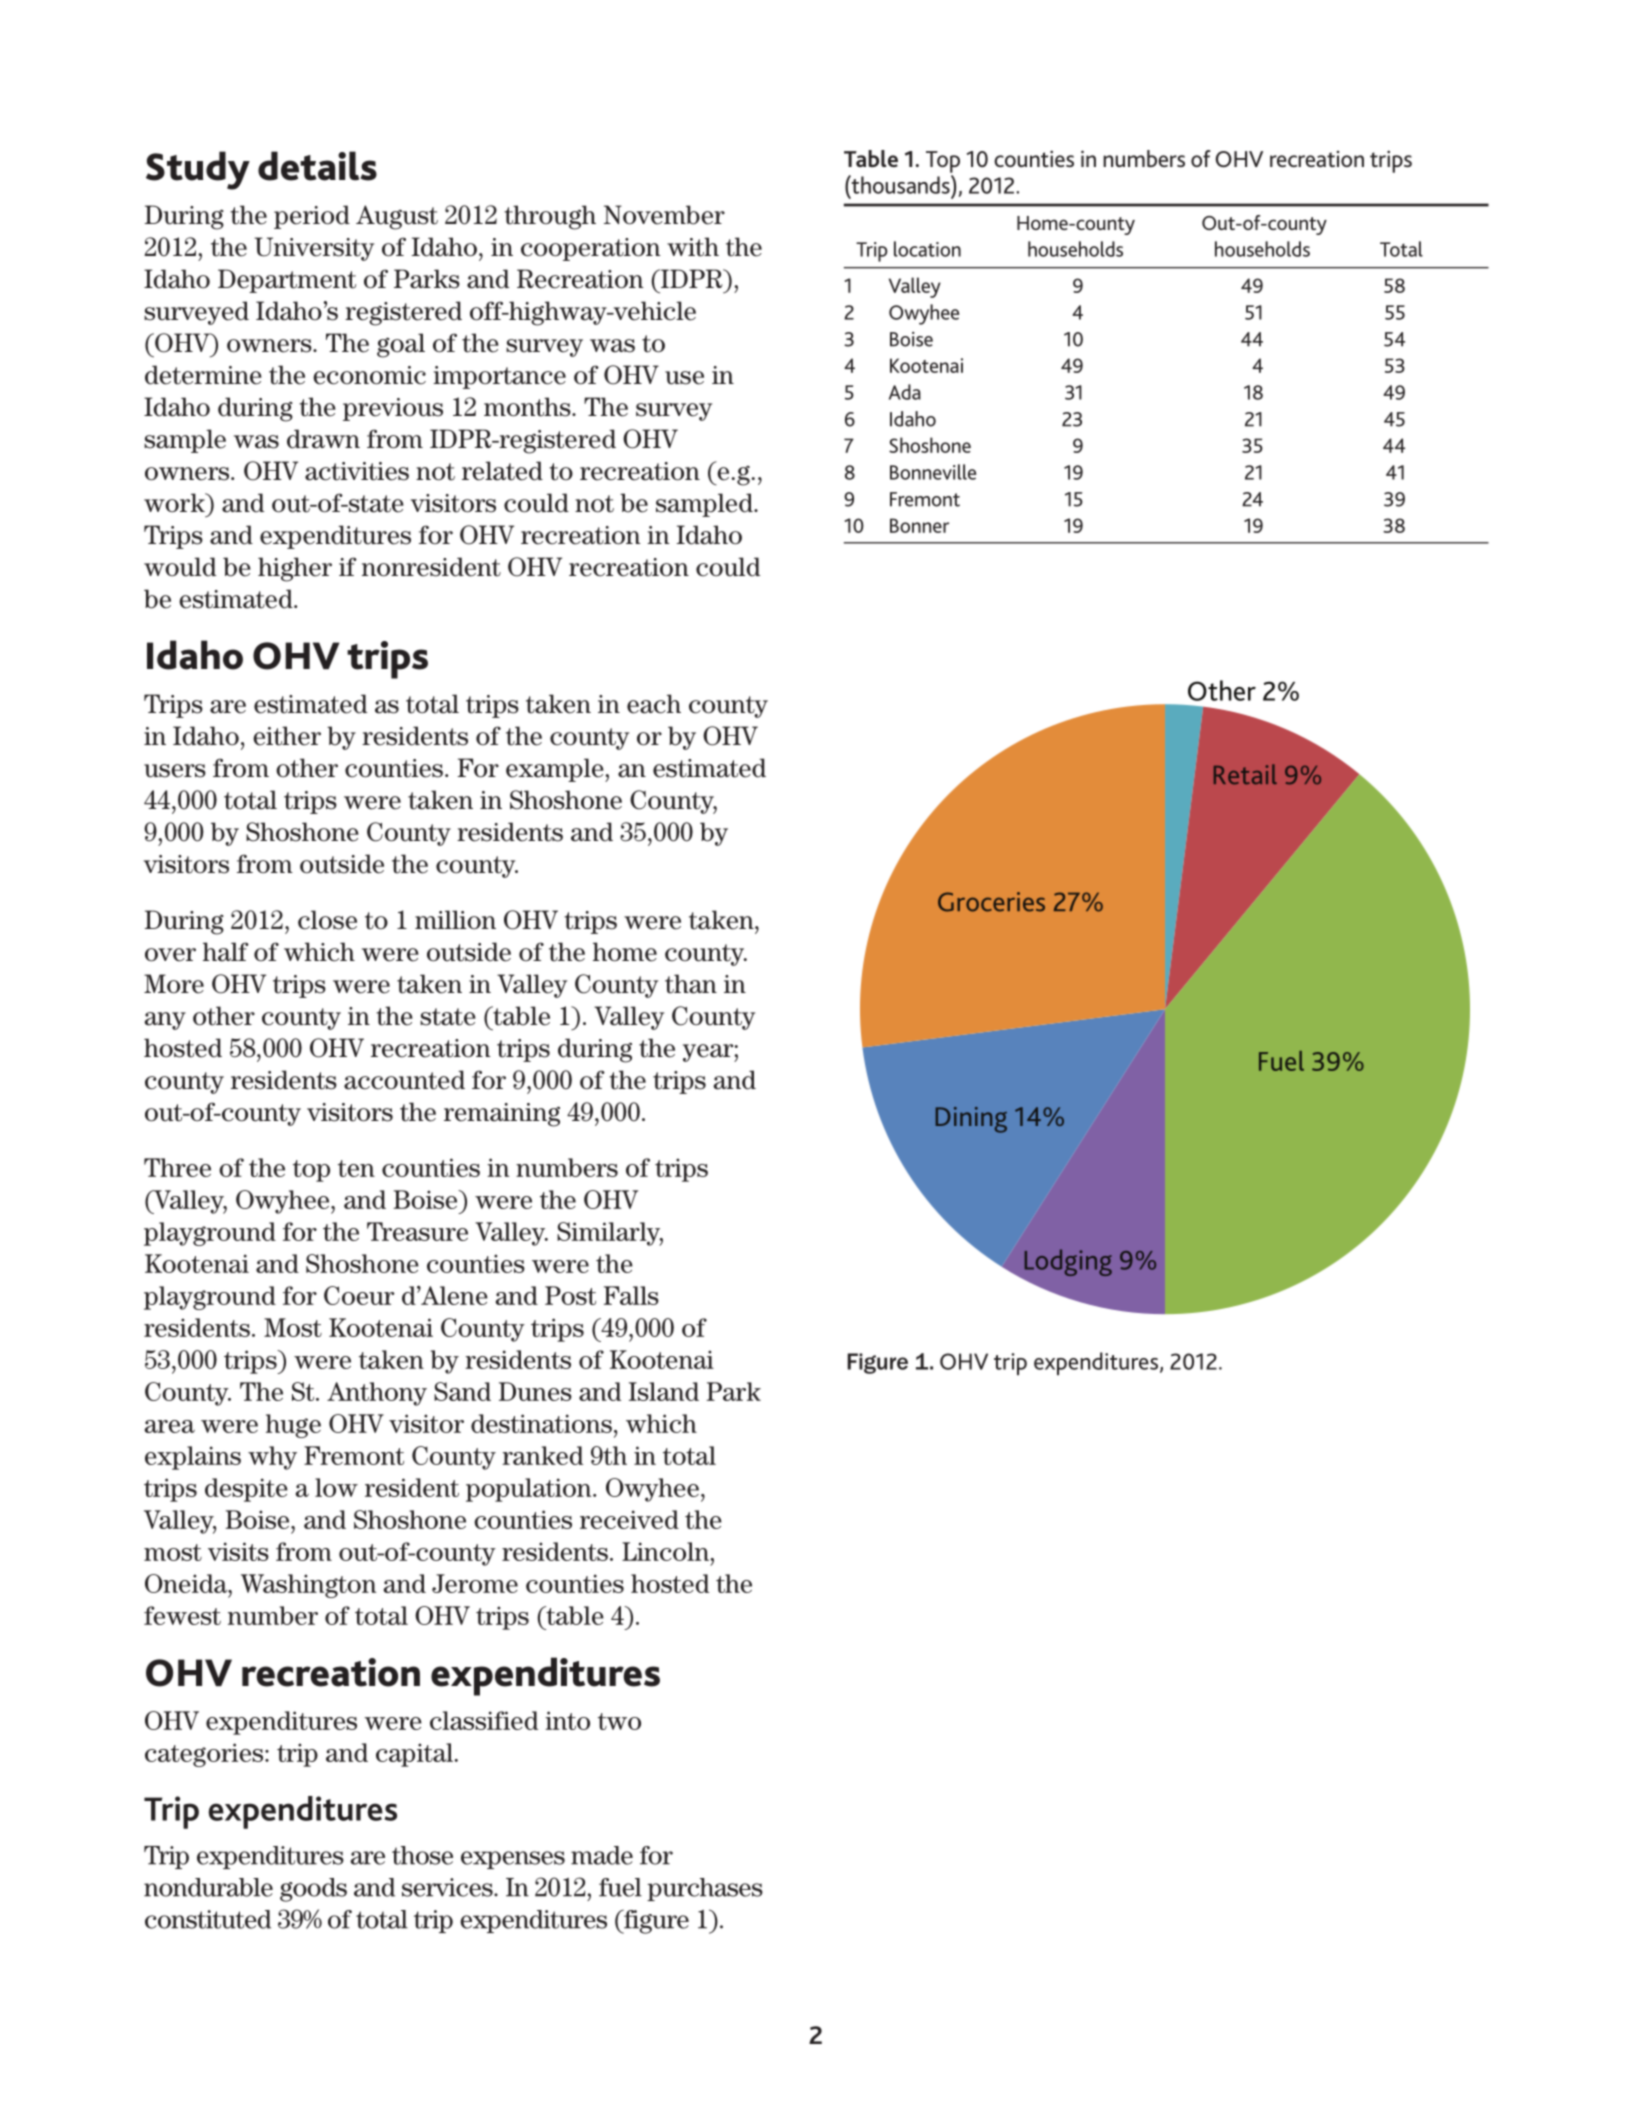 This image has height=2112, width=1632. I want to click on higher, so click(295, 569).
